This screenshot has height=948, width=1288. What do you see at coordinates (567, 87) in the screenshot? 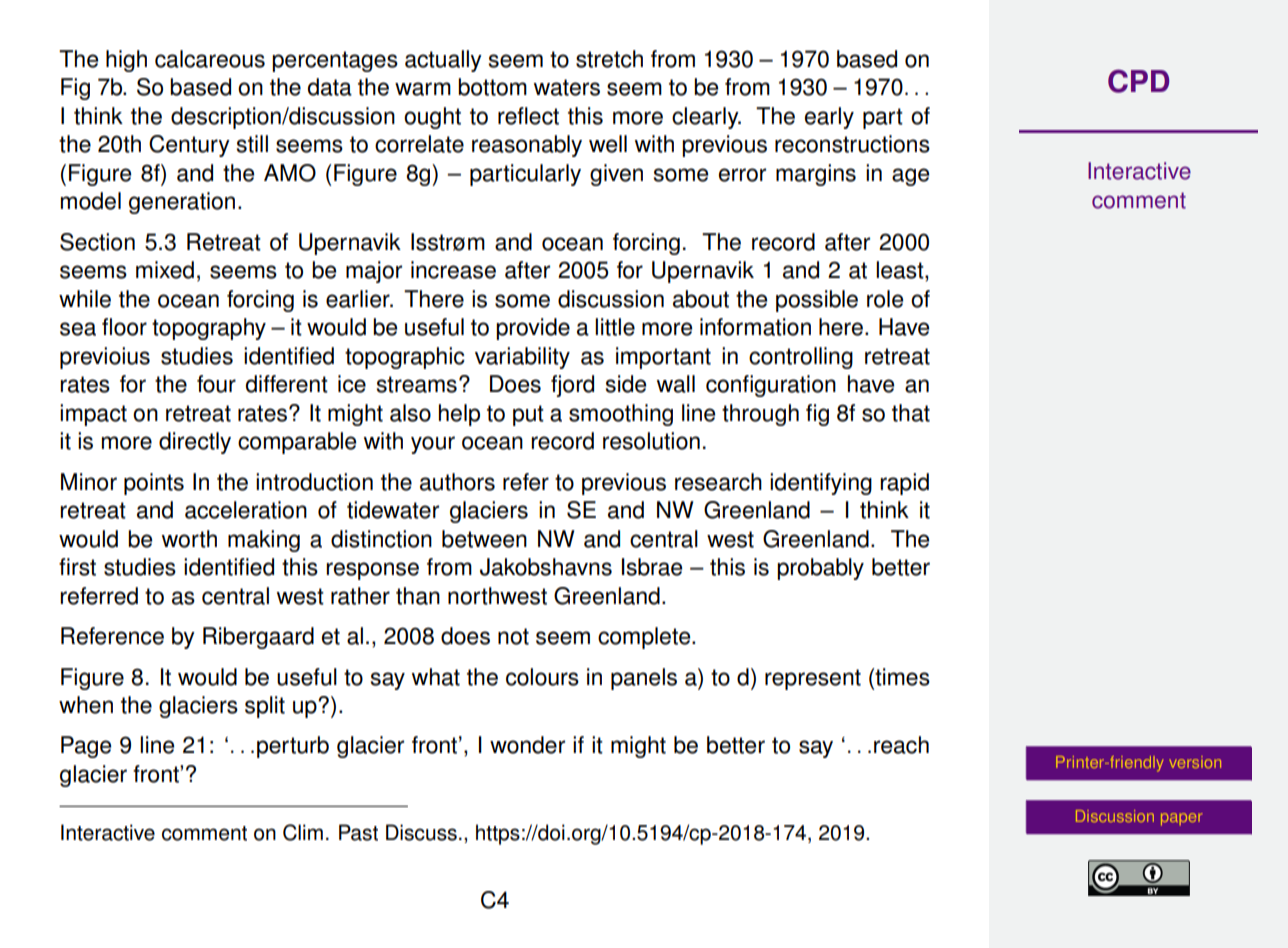
I see `waters` at bounding box center [567, 87].
